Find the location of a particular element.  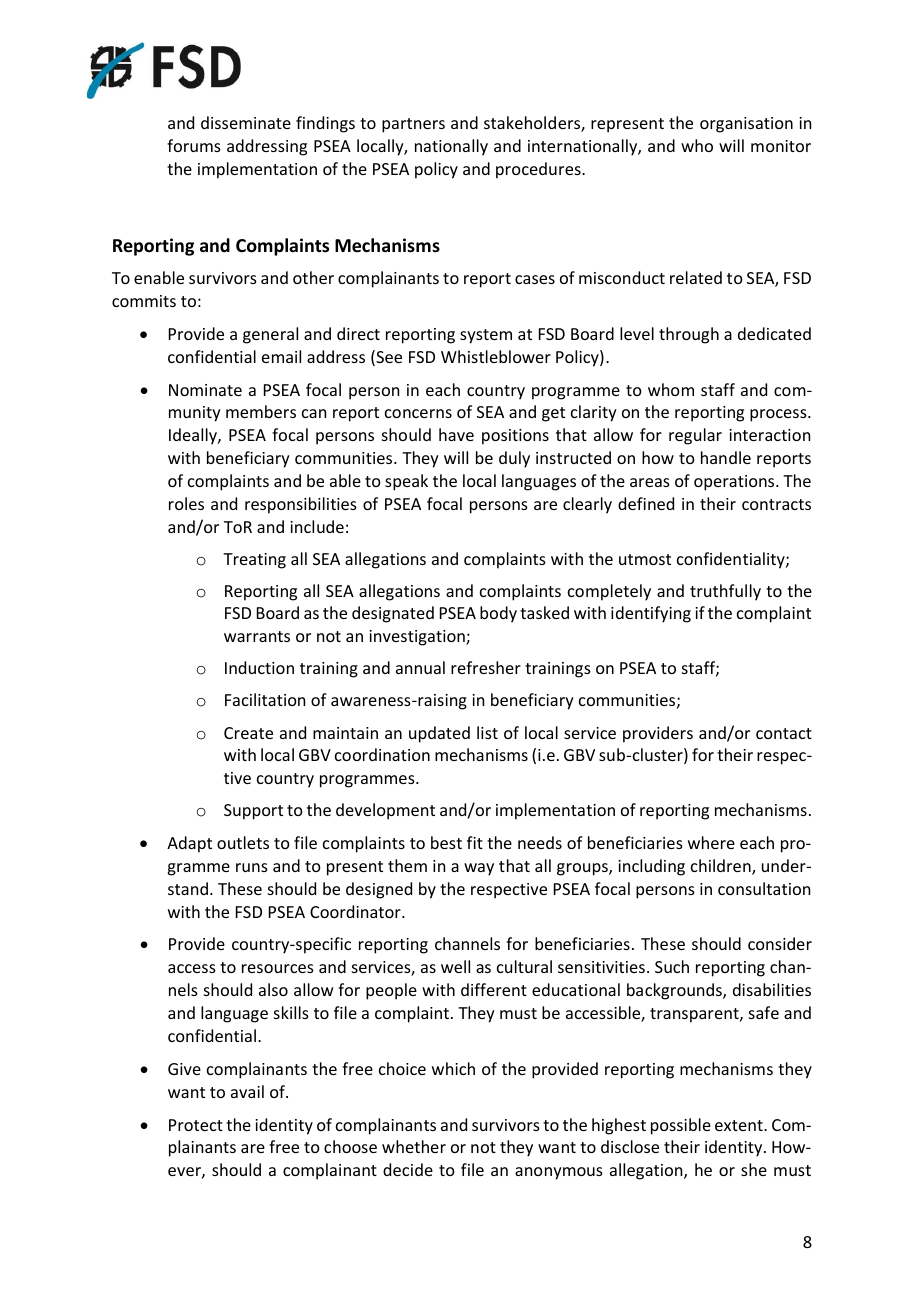

whether is located at coordinates (414, 1146).
